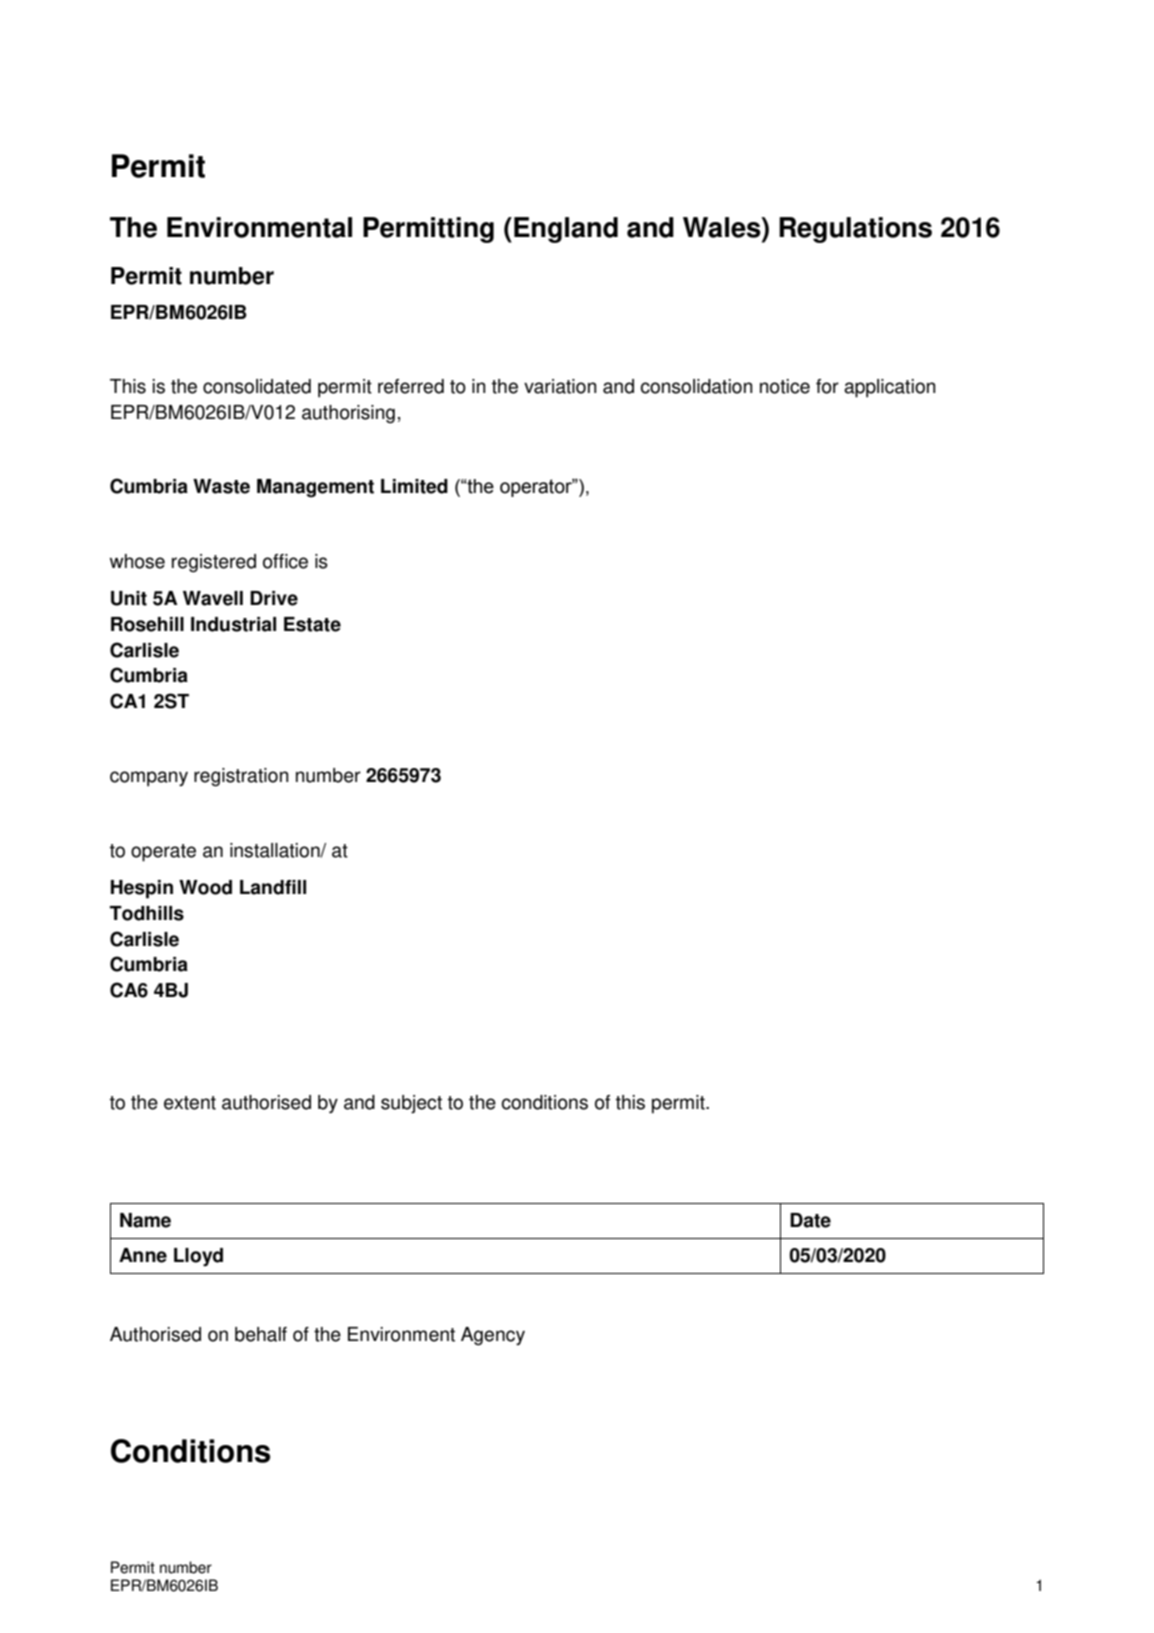  What do you see at coordinates (241, 777) in the document?
I see `registration` at bounding box center [241, 777].
